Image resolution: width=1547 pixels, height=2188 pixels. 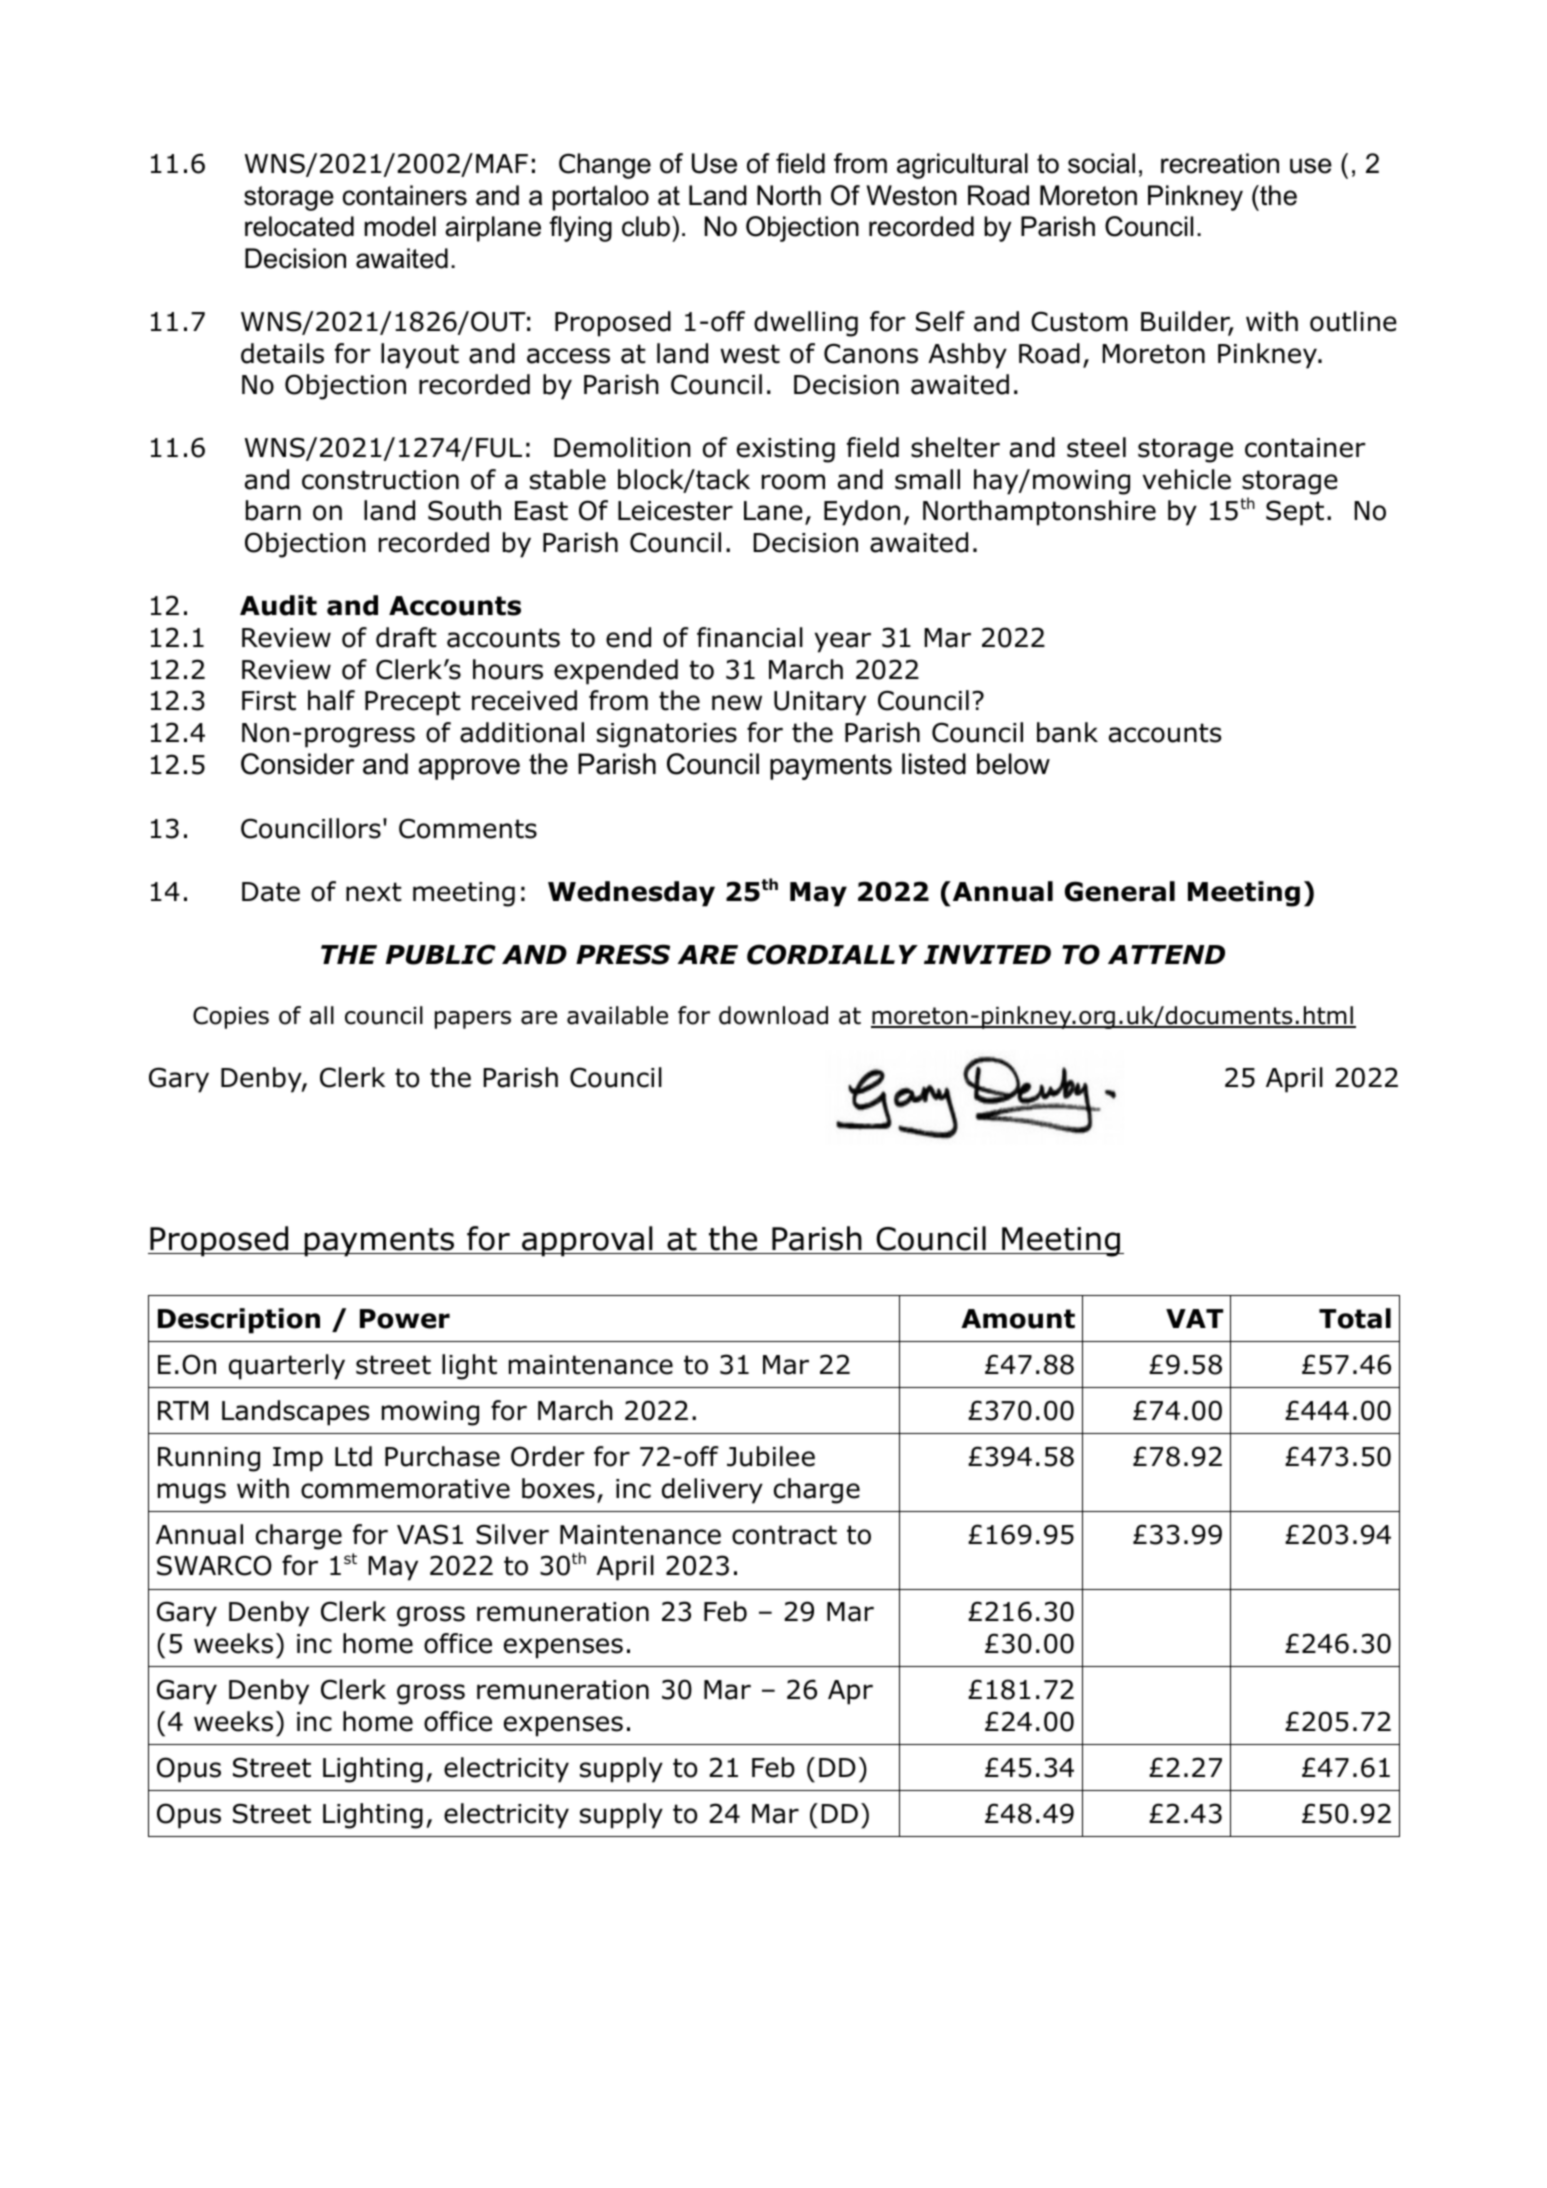 What do you see at coordinates (299, 226) in the screenshot?
I see `relocated` at bounding box center [299, 226].
